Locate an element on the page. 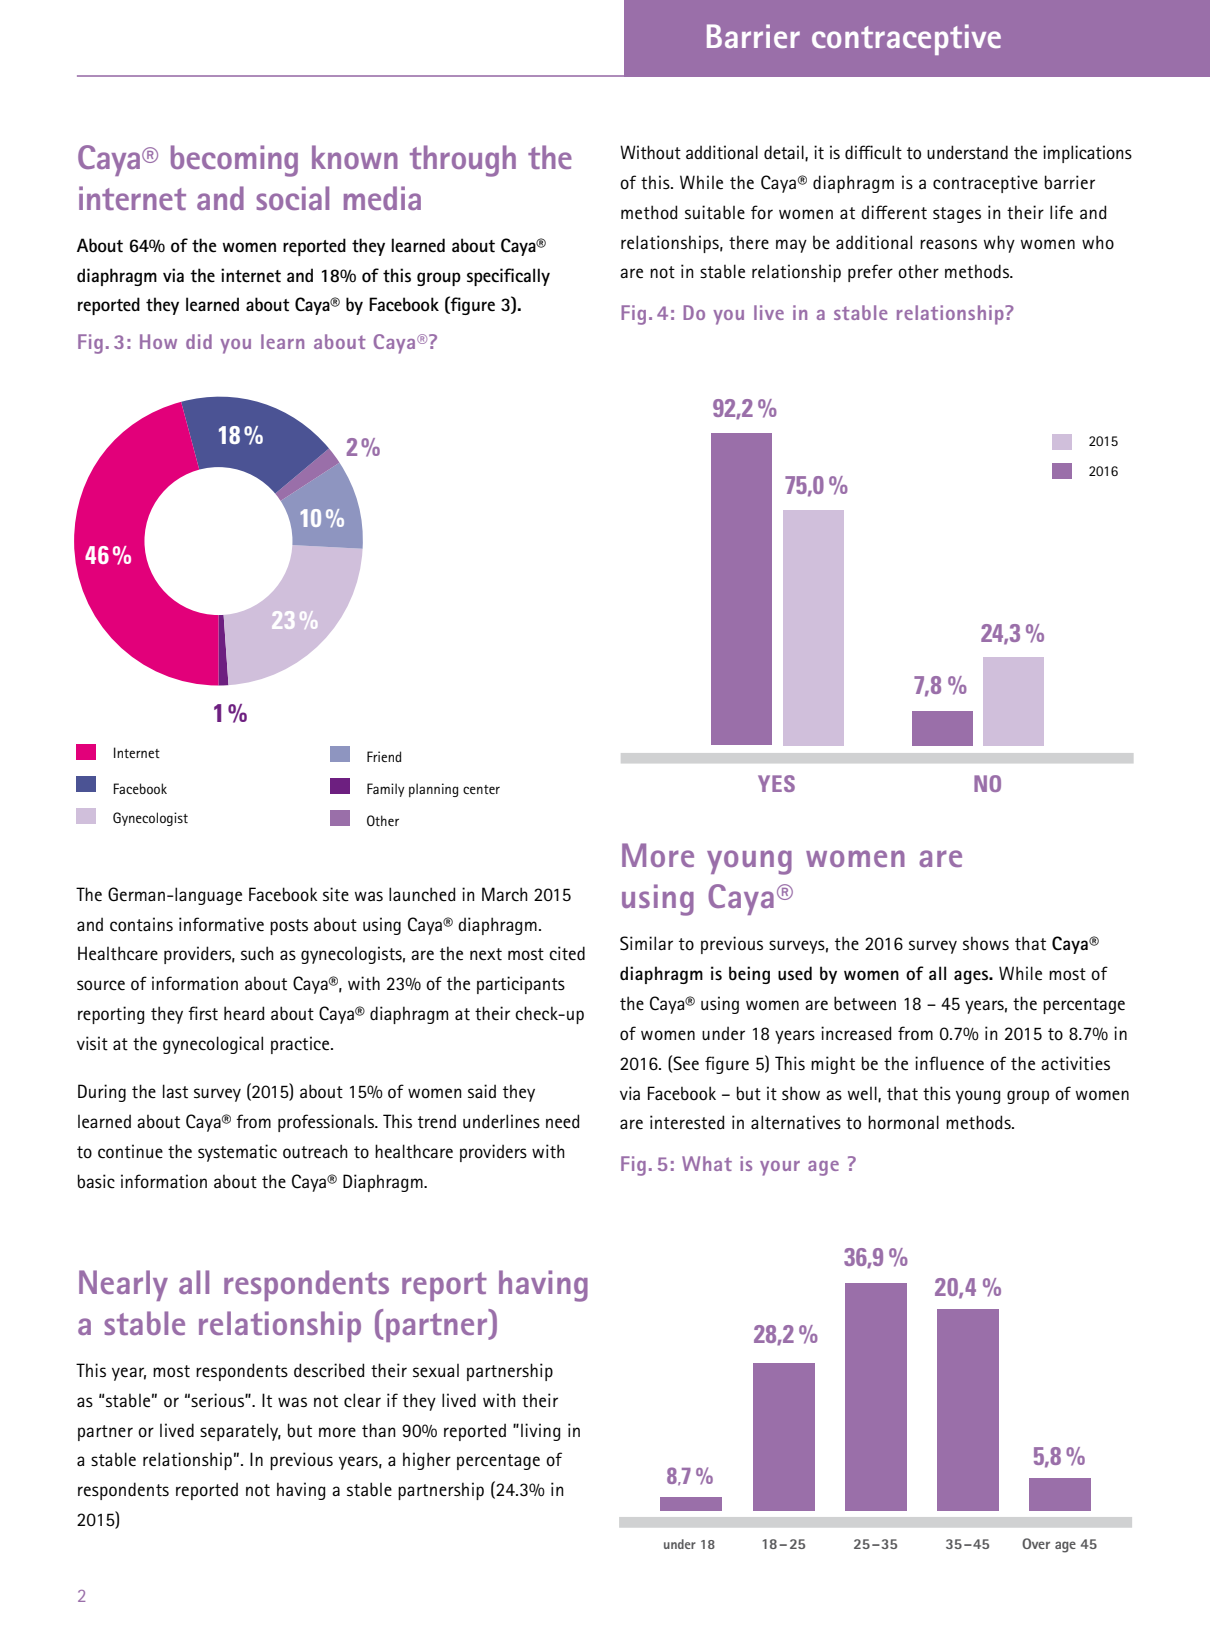  why is located at coordinates (999, 244).
